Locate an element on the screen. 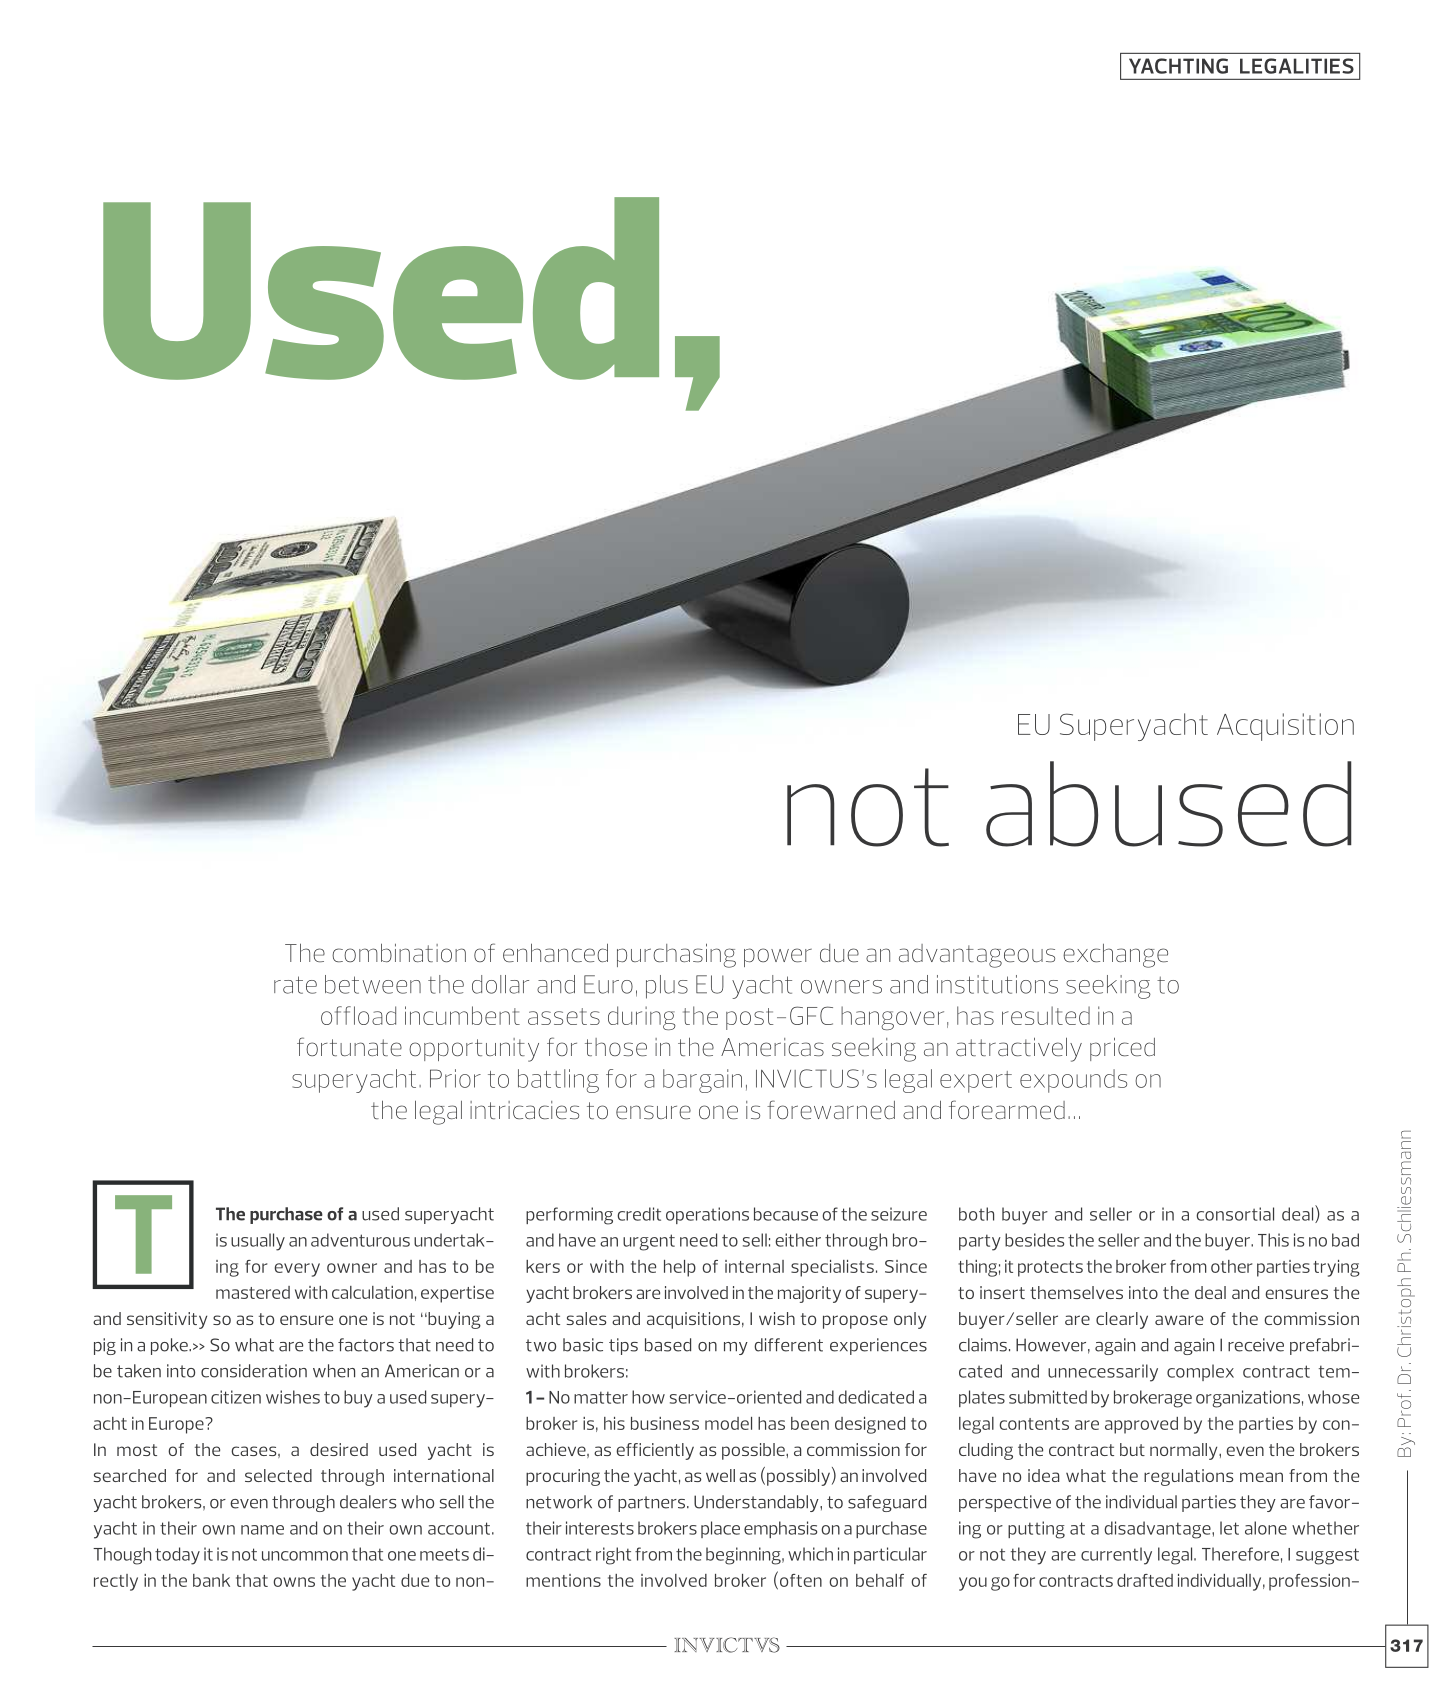 Image resolution: width=1453 pixels, height=1706 pixels. Prior is located at coordinates (455, 1078).
